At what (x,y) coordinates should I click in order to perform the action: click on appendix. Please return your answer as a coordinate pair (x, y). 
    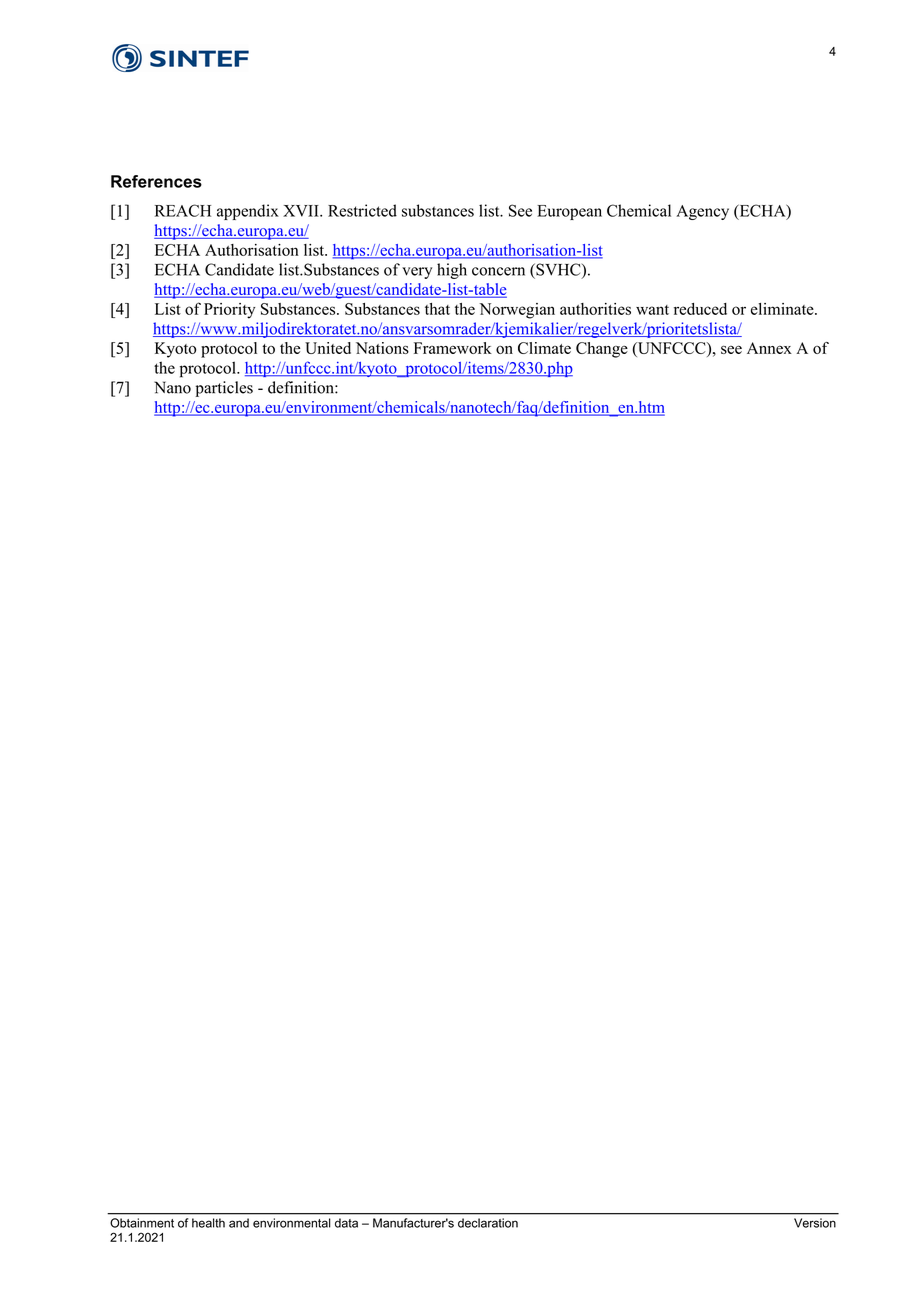
    Looking at the image, I should click on (248, 212).
